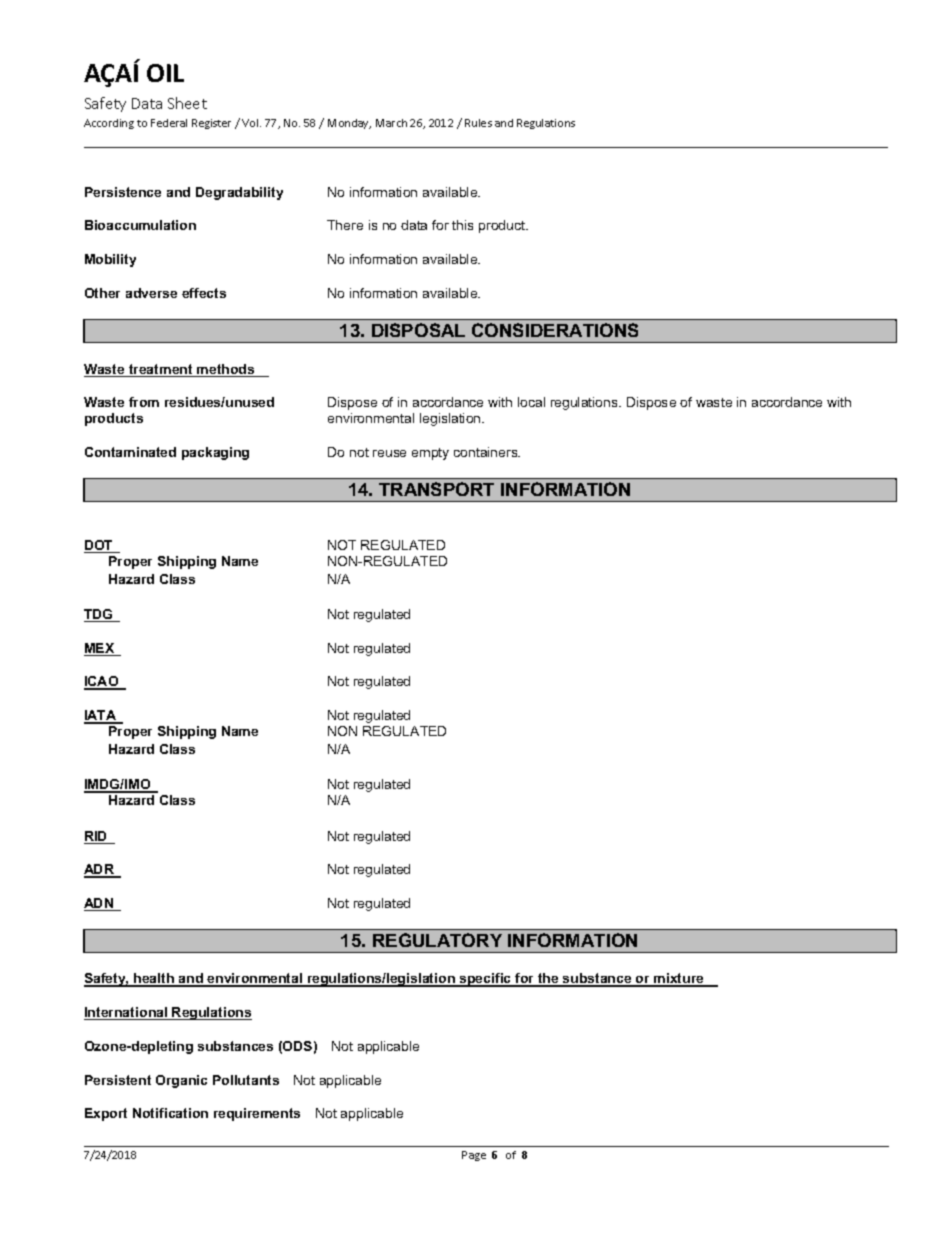 The height and width of the screenshot is (1233, 952). Describe the element at coordinates (100, 649) in the screenshot. I see `MEX` at that location.
